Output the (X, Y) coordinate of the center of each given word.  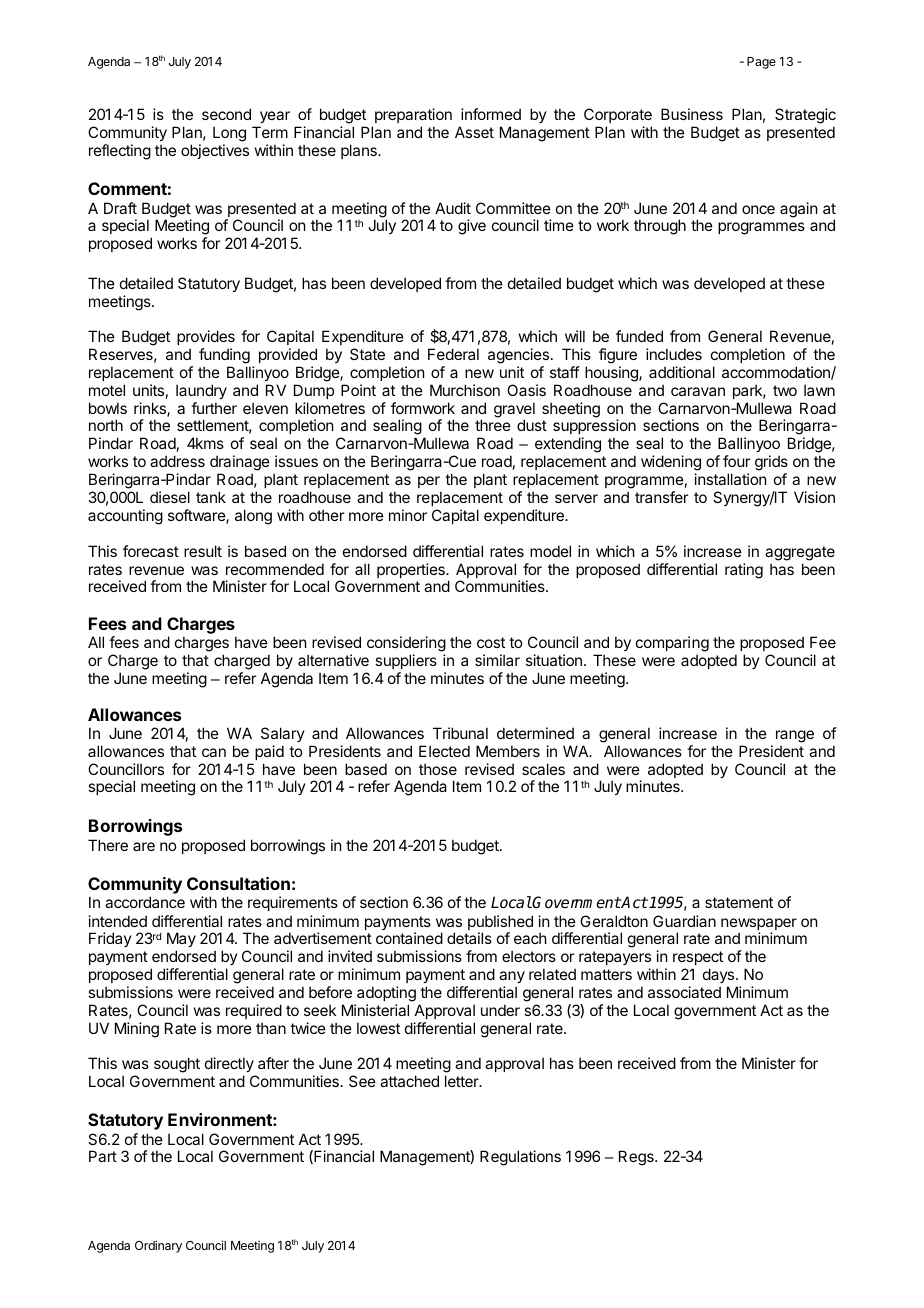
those (438, 769)
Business (692, 114)
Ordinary (158, 1246)
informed (491, 114)
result (203, 551)
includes (674, 354)
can (214, 752)
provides (206, 337)
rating (744, 571)
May (181, 941)
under (500, 1010)
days (720, 975)
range (795, 736)
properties (412, 570)
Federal (453, 354)
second (226, 114)
